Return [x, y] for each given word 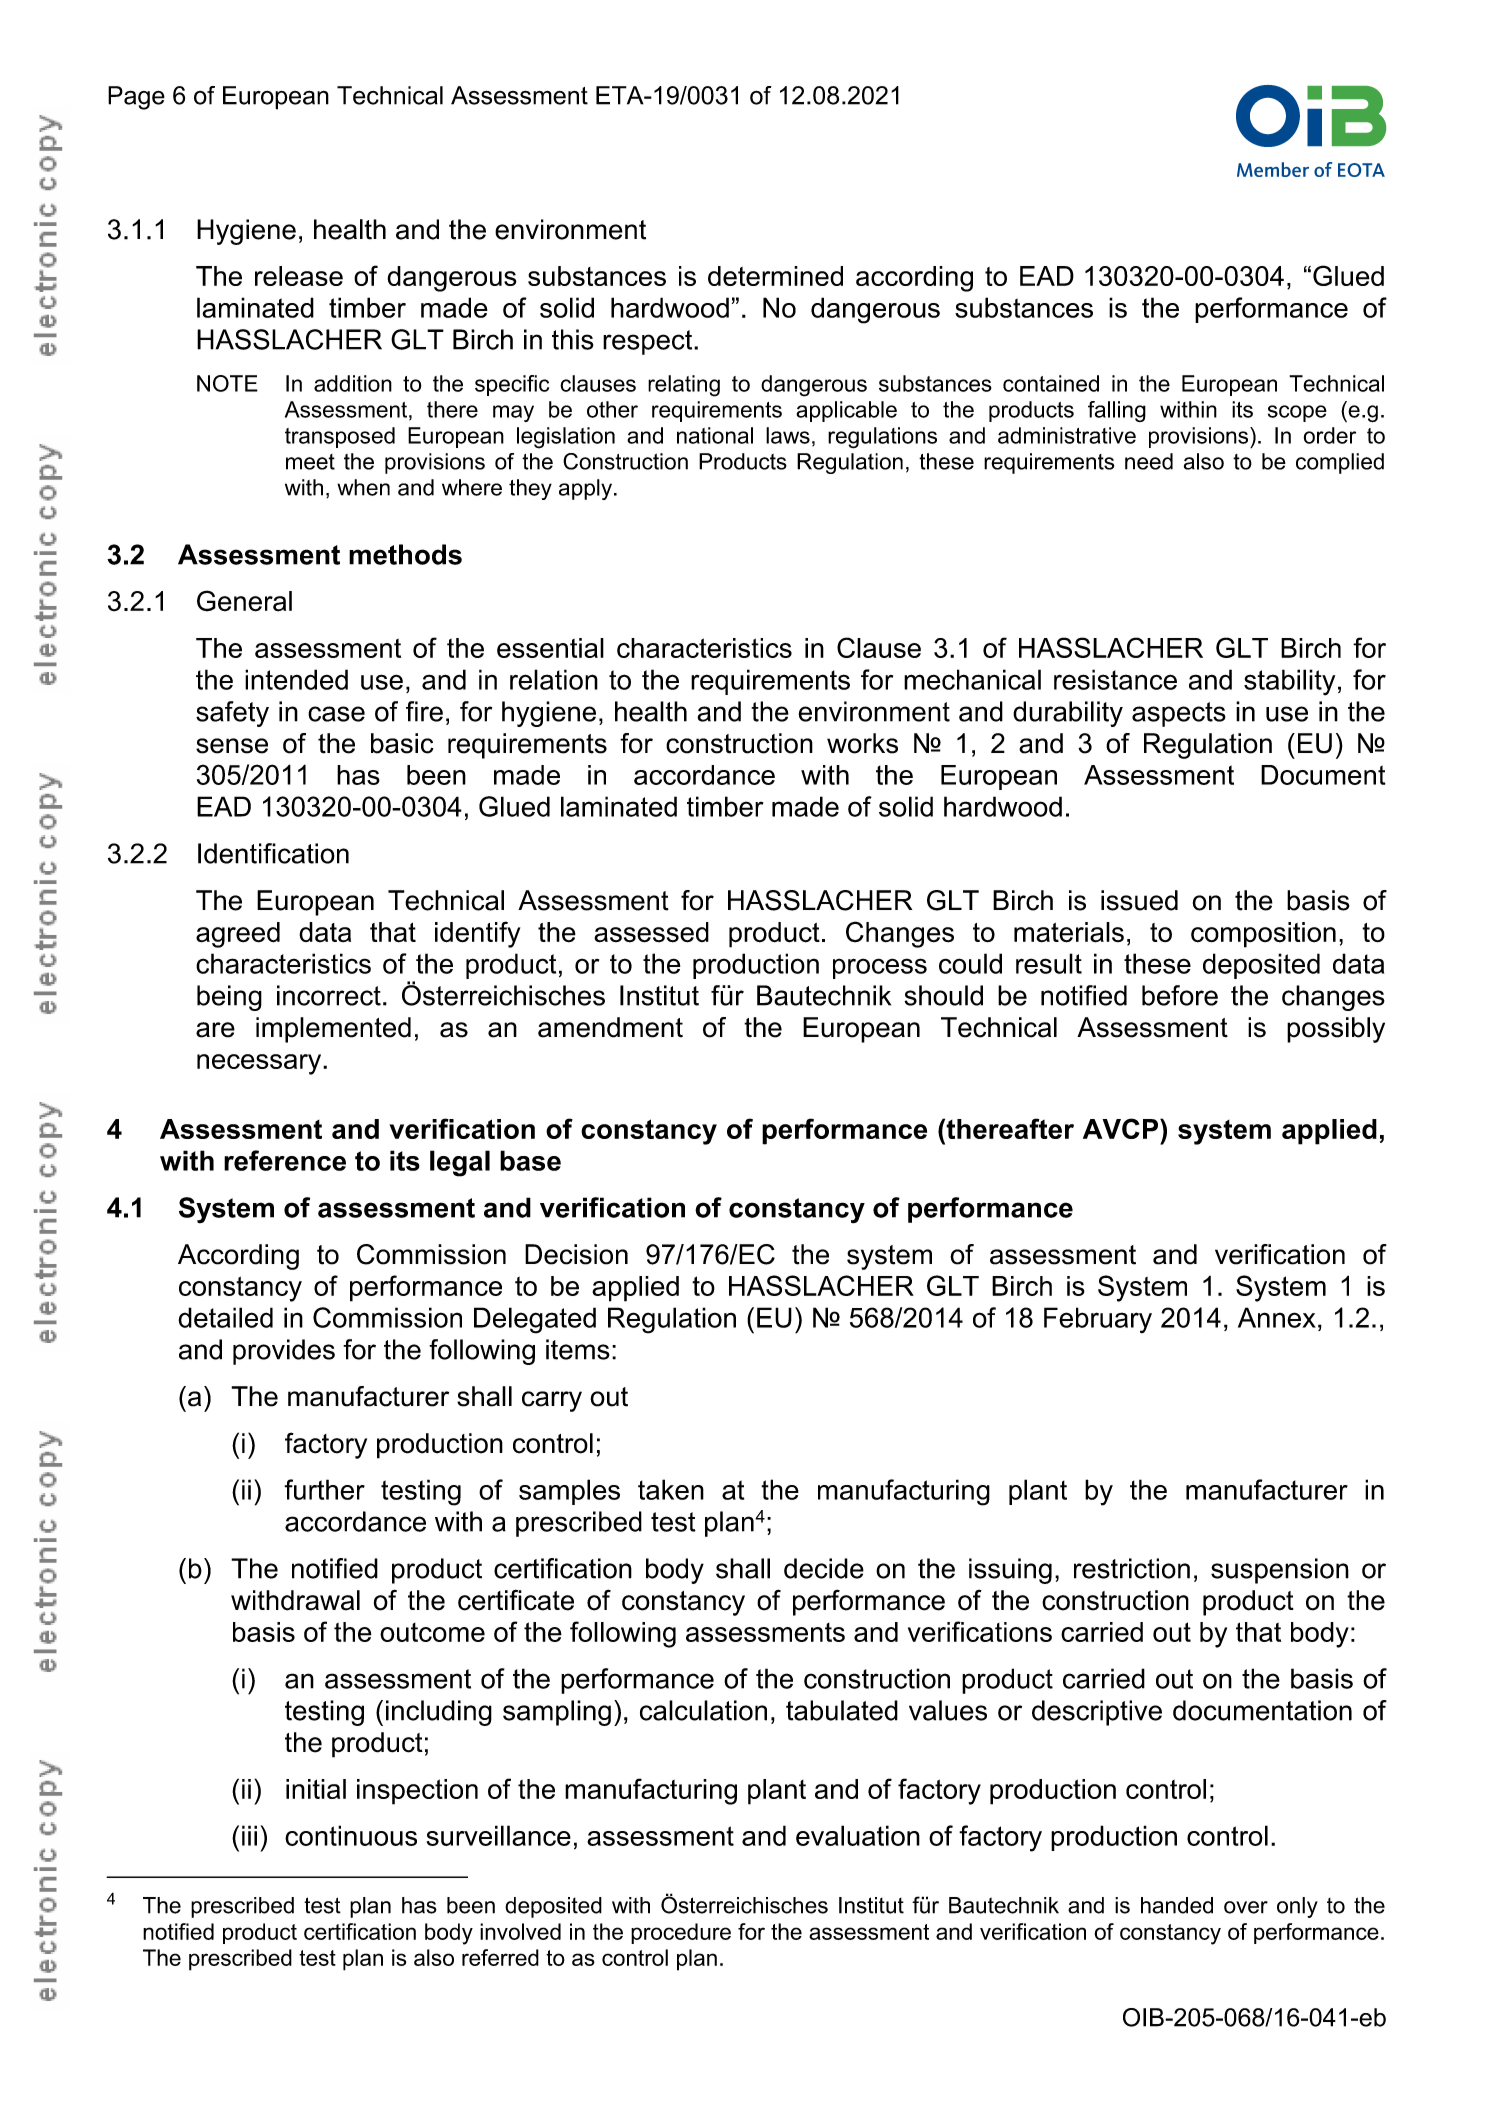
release [299, 276]
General [244, 601]
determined [775, 276]
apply [587, 489]
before [1180, 995]
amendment [610, 1027]
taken [671, 1489]
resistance [1115, 679]
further [324, 1489]
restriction [1132, 1568]
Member [1273, 169]
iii [249, 1835]
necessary [260, 1064]
